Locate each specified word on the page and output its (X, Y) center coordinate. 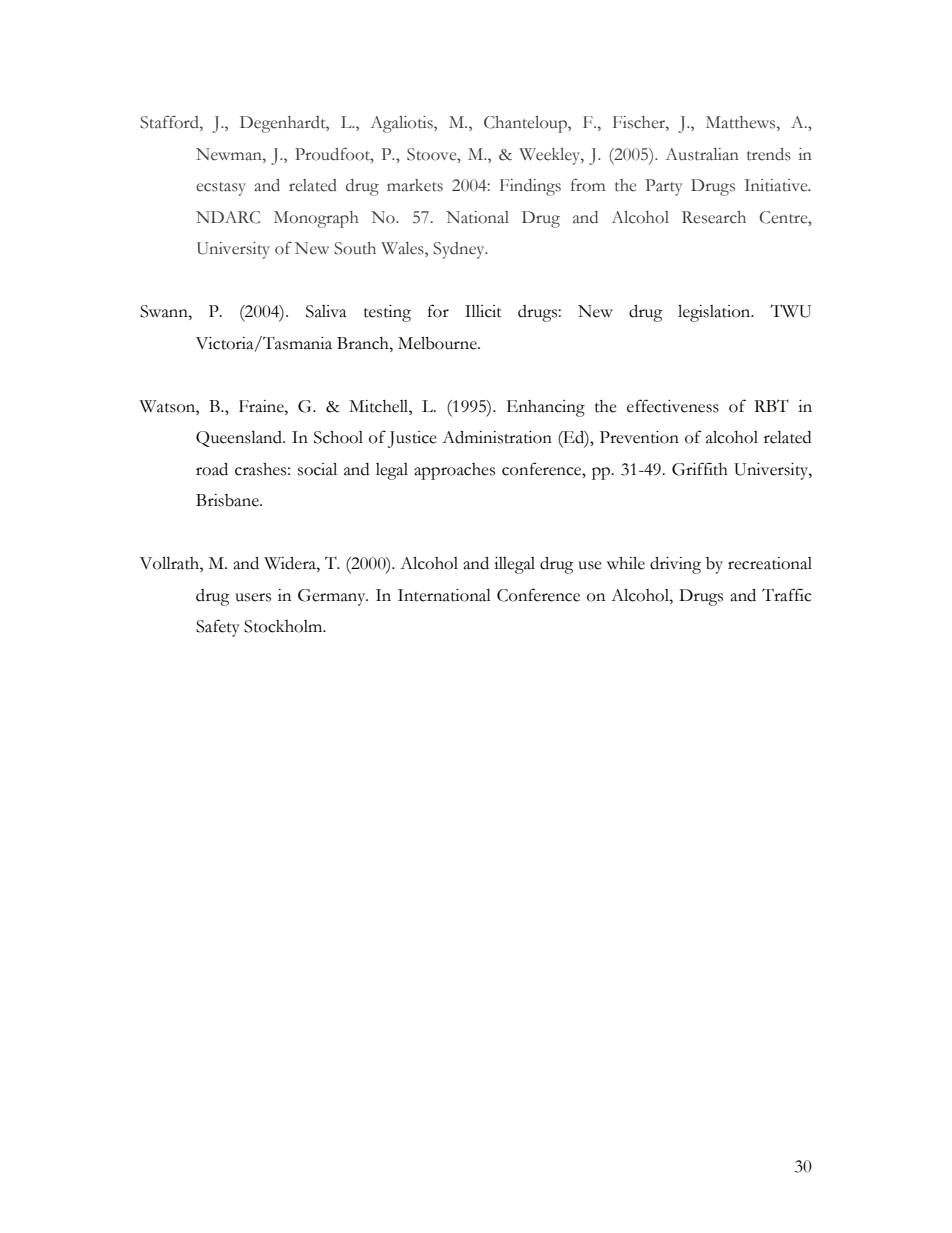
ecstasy (221, 189)
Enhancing (545, 408)
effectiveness (673, 406)
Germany (333, 597)
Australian (702, 154)
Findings (530, 187)
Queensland (240, 439)
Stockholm (284, 626)
